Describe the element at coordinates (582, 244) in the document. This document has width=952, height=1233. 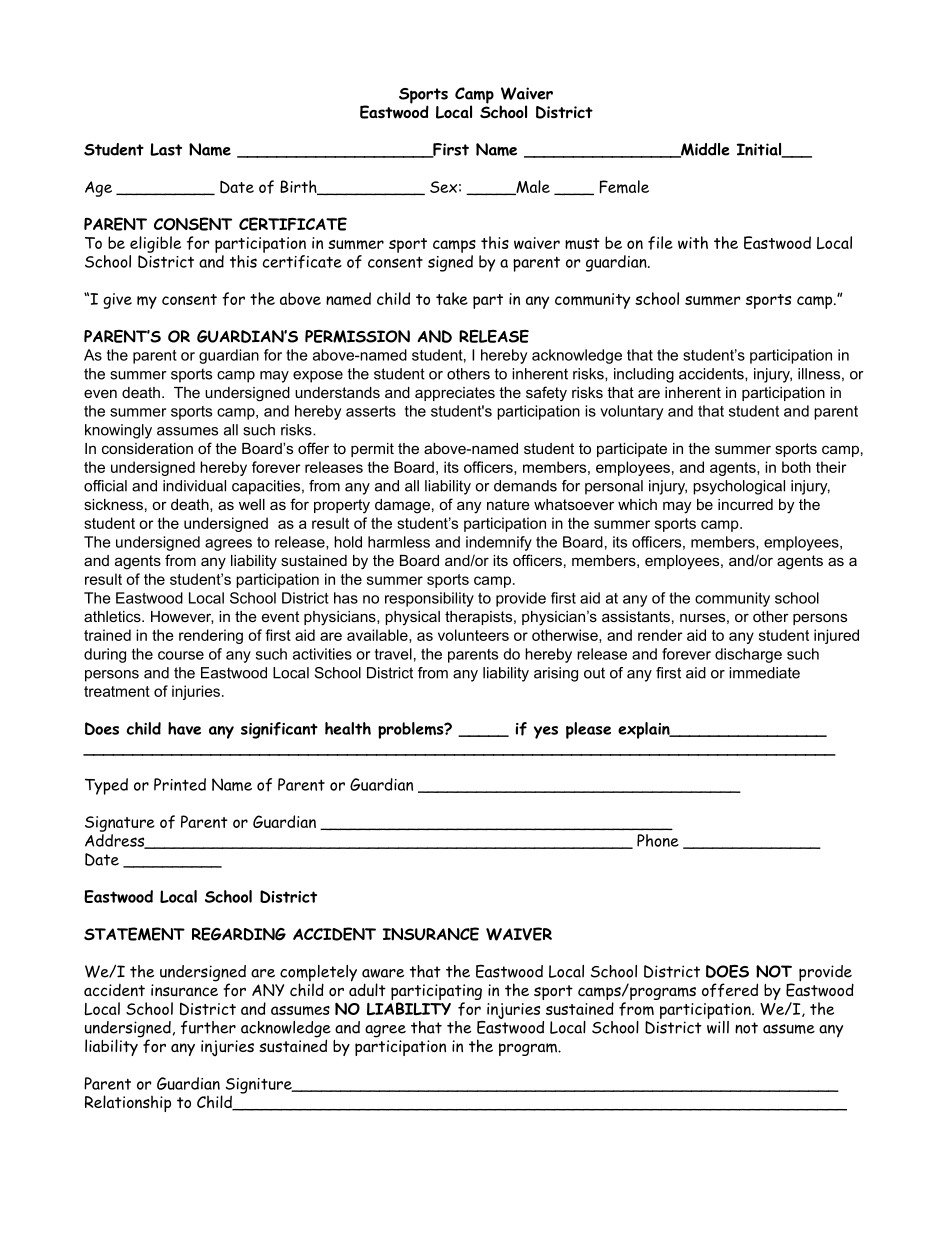
I see `must` at that location.
